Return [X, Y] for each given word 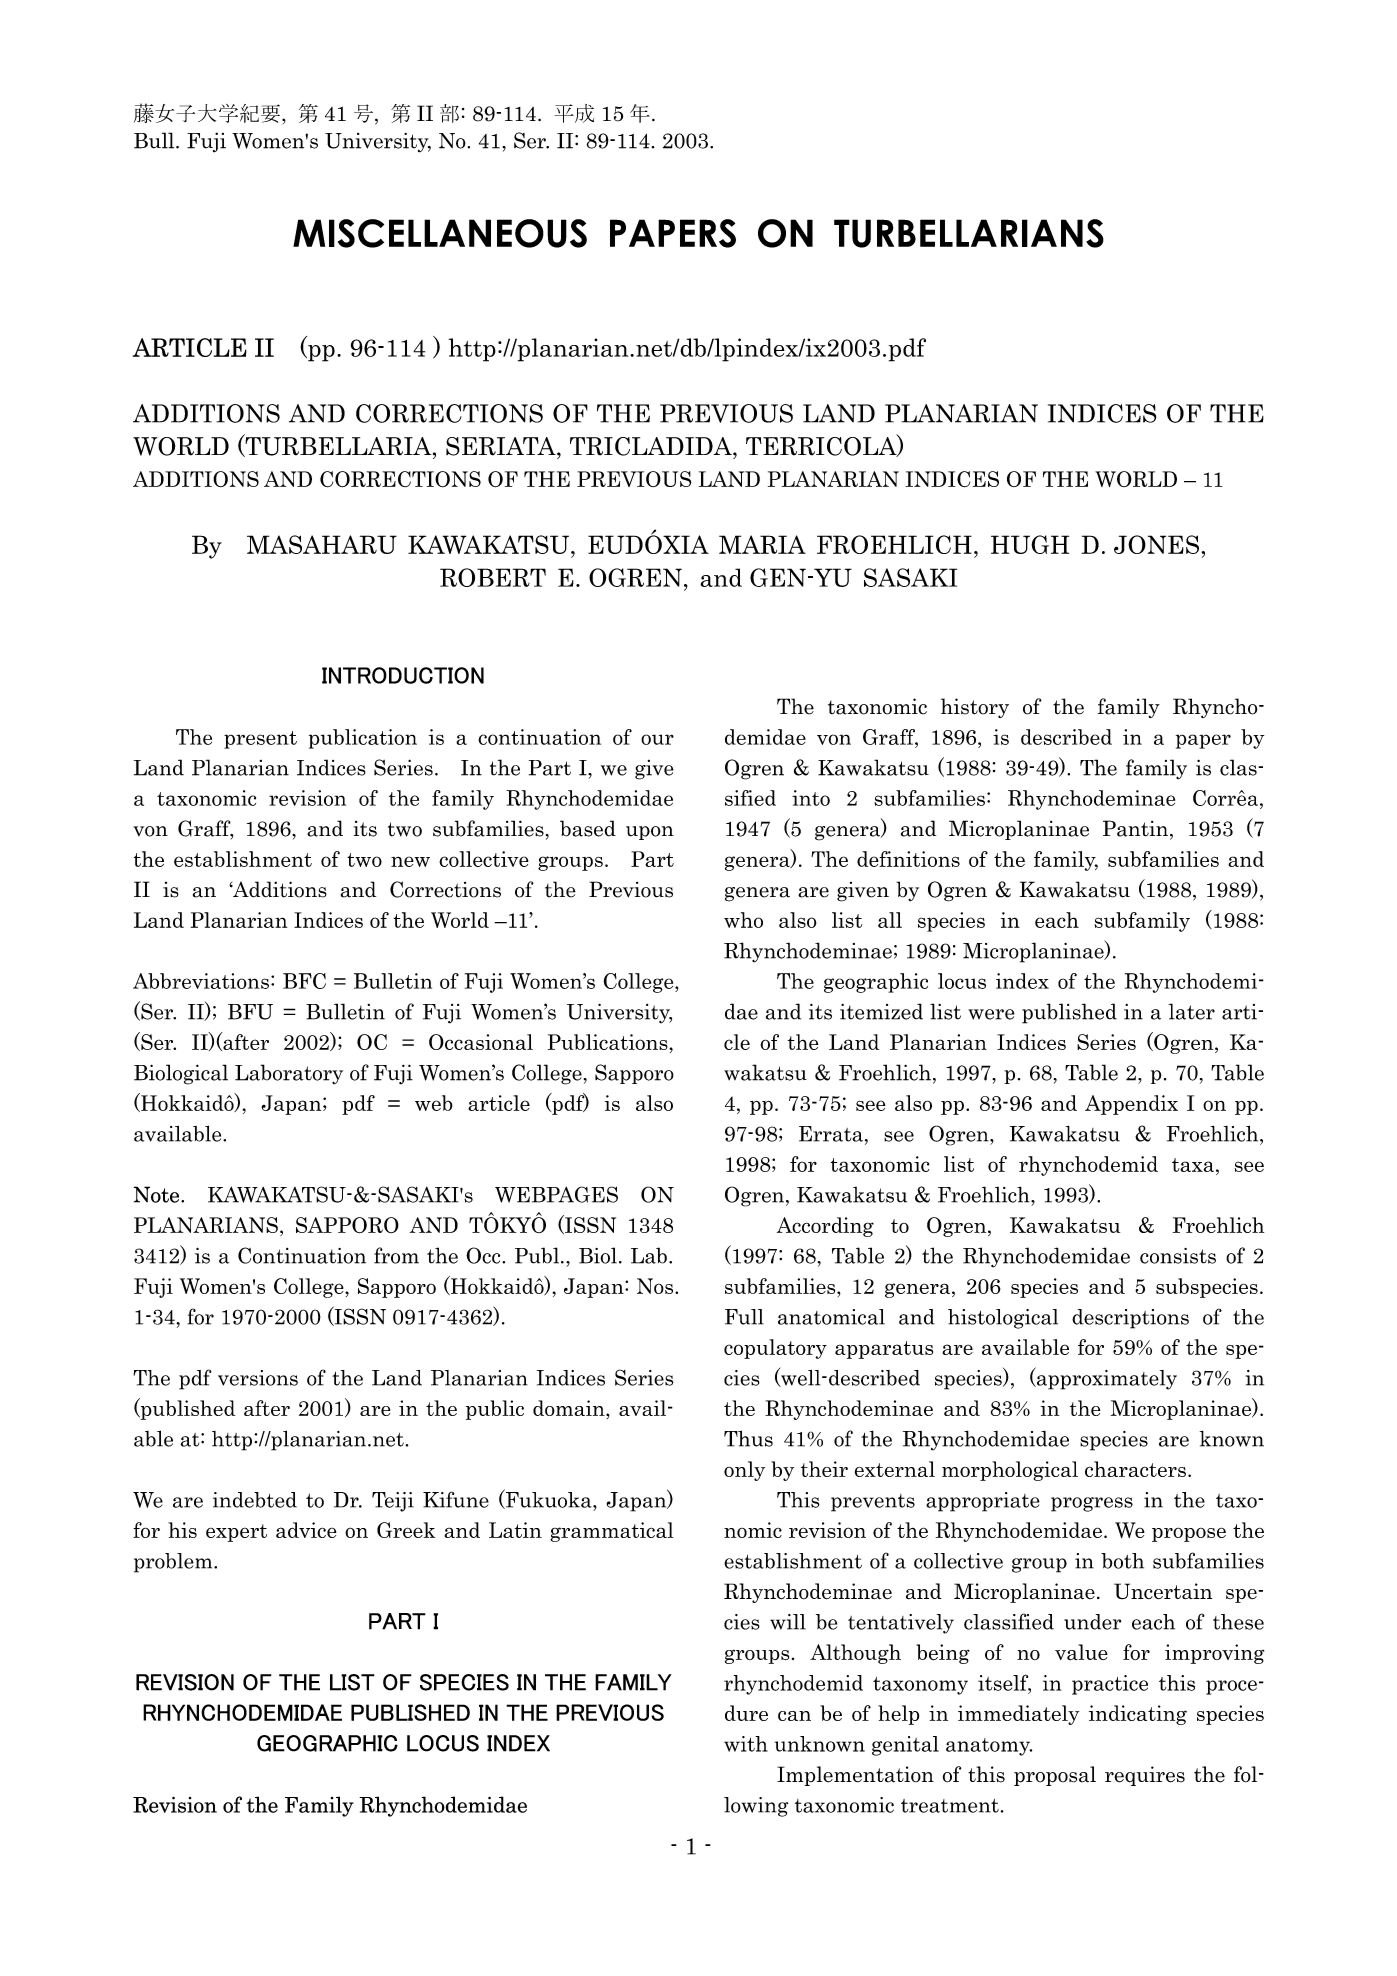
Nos [656, 1286]
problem [174, 1563]
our [657, 739]
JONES [1156, 544]
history [975, 708]
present [260, 740]
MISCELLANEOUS [440, 233]
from [396, 1255]
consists [1178, 1256]
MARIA [762, 544]
